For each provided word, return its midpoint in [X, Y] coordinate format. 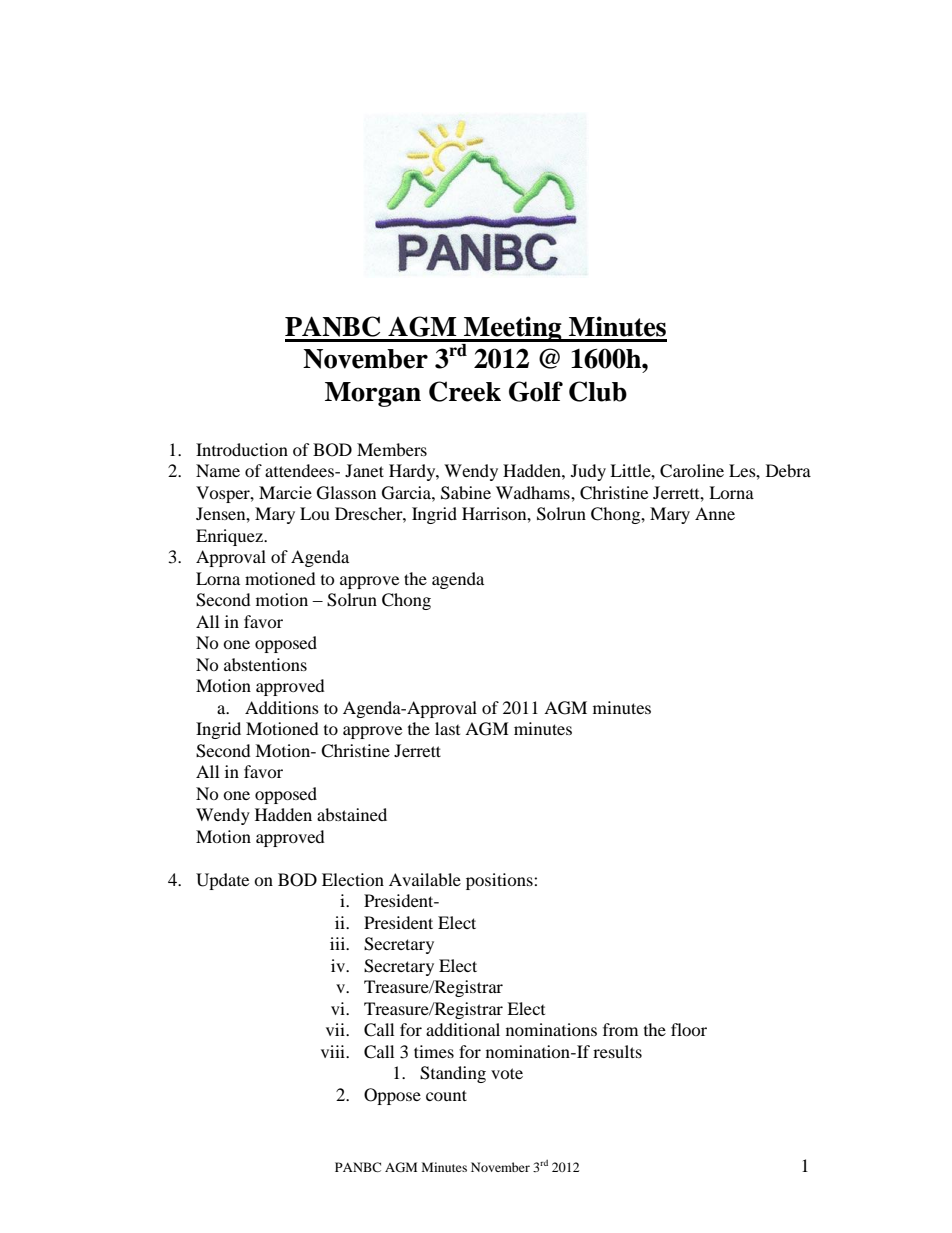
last [447, 728]
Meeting [513, 329]
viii [334, 1051]
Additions [282, 707]
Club [598, 391]
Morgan [373, 394]
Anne [715, 513]
